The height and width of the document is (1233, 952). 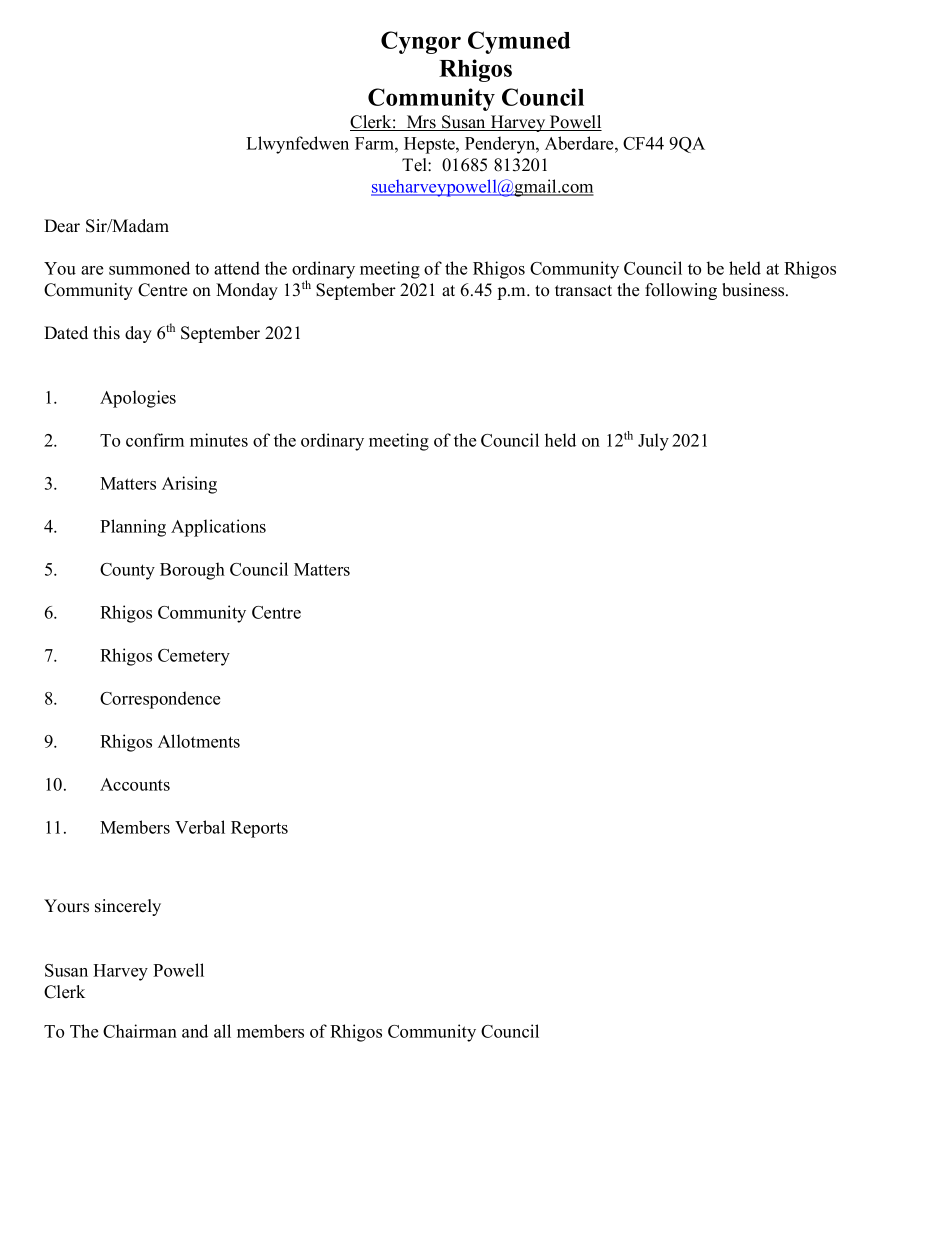 What do you see at coordinates (199, 741) in the document?
I see `Allotments` at bounding box center [199, 741].
